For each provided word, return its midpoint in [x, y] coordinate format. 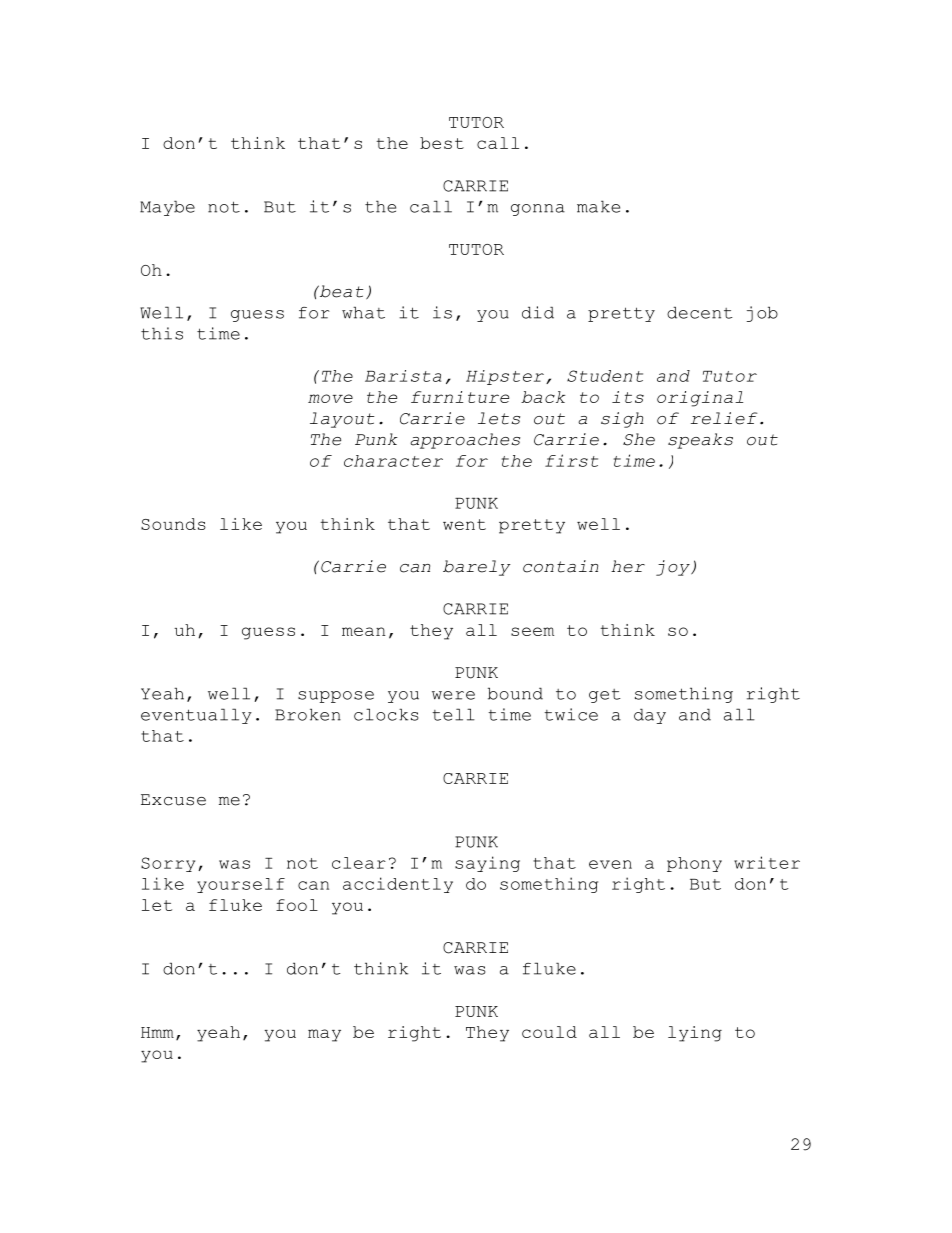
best [442, 143]
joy [674, 568]
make [598, 206]
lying [695, 1034]
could [549, 1032]
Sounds [173, 524]
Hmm [157, 1032]
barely [477, 568]
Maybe [167, 208]
